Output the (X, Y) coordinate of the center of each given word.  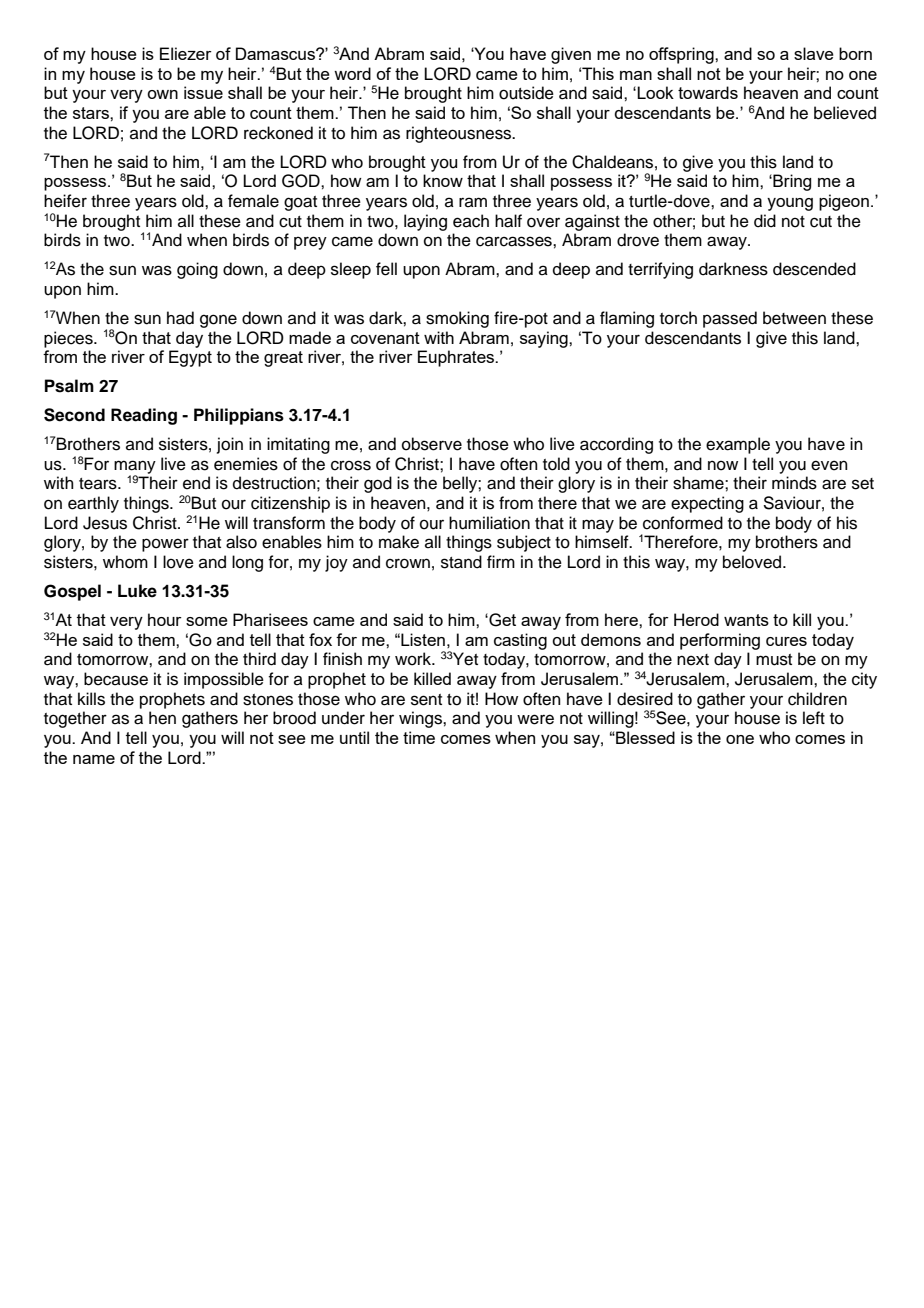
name (94, 759)
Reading (144, 416)
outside (526, 93)
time (419, 737)
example (738, 445)
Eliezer (186, 53)
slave (814, 53)
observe (432, 444)
